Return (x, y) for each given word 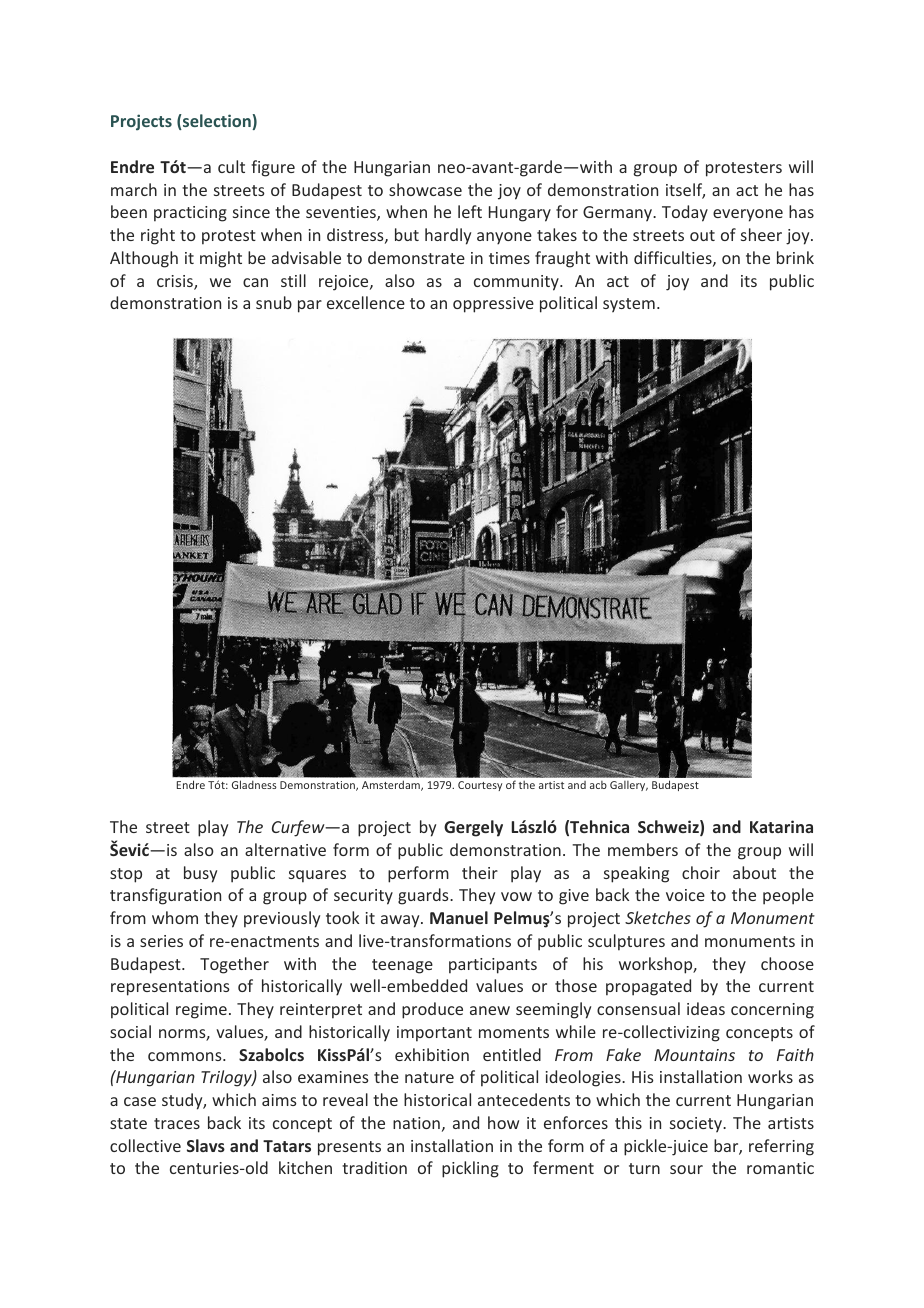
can (255, 282)
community (517, 283)
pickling (470, 1169)
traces (177, 1123)
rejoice (345, 283)
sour (686, 1169)
